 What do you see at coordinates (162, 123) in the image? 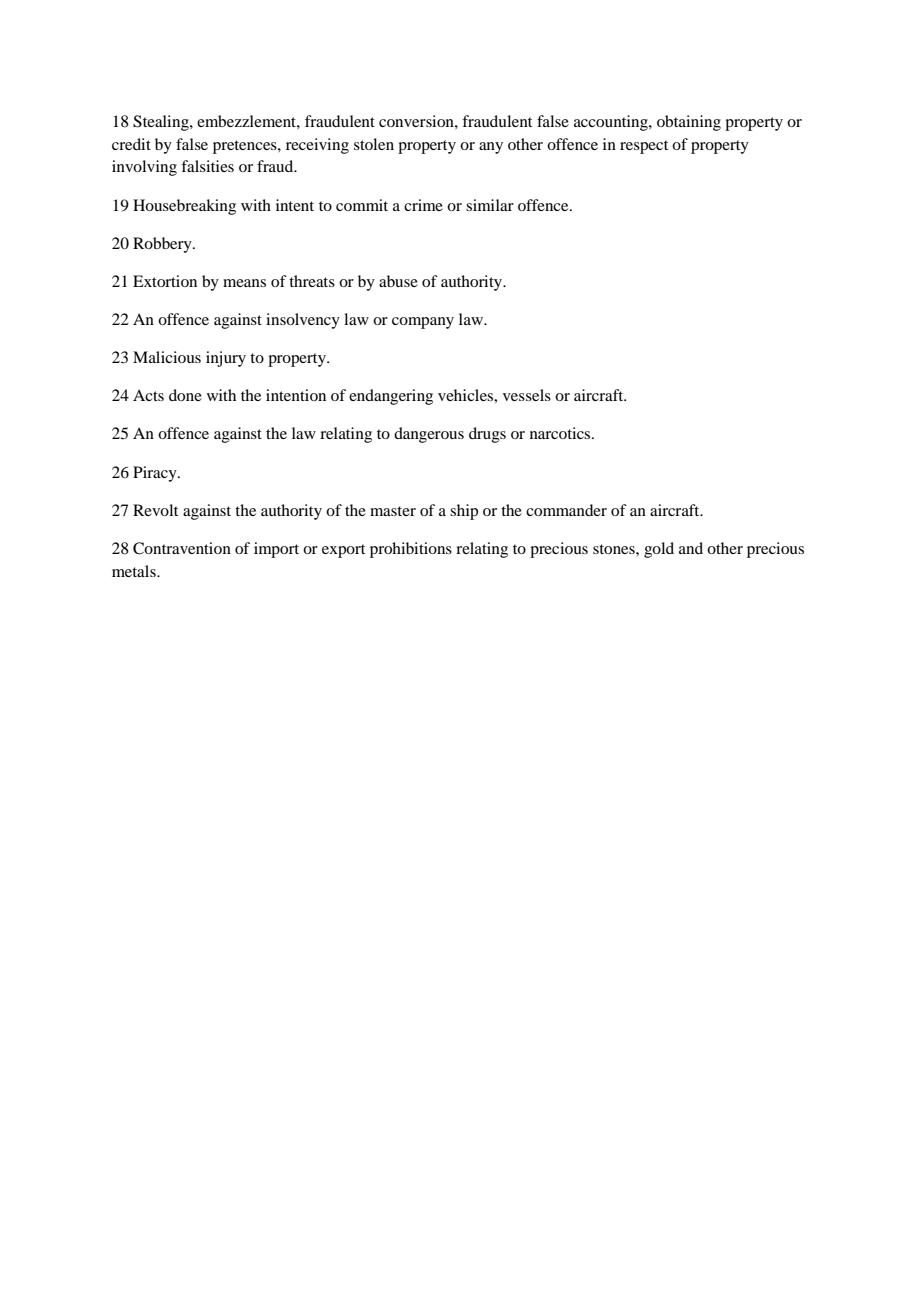
I see `Stealing` at bounding box center [162, 123].
